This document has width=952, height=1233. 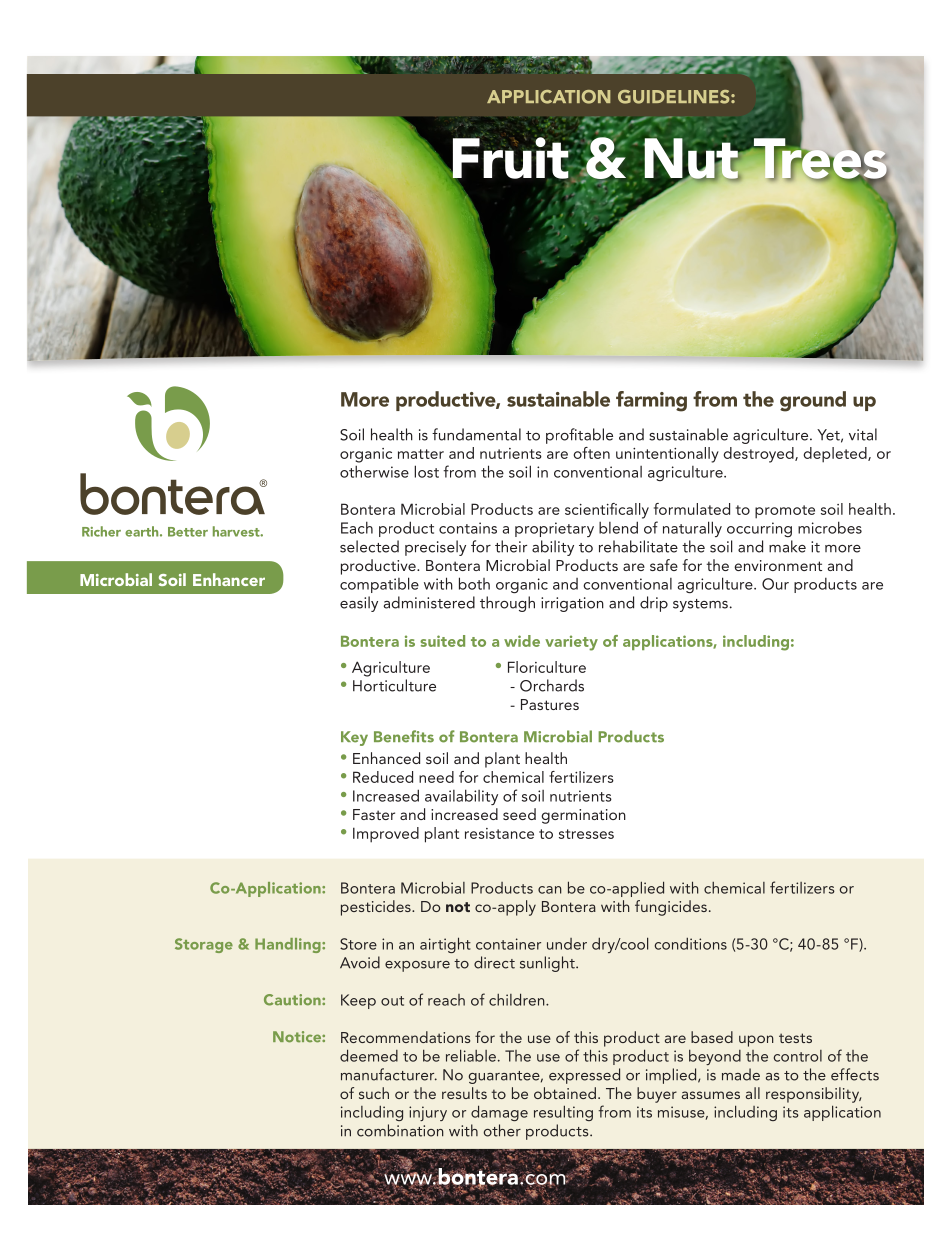 I want to click on damage, so click(x=499, y=1113).
